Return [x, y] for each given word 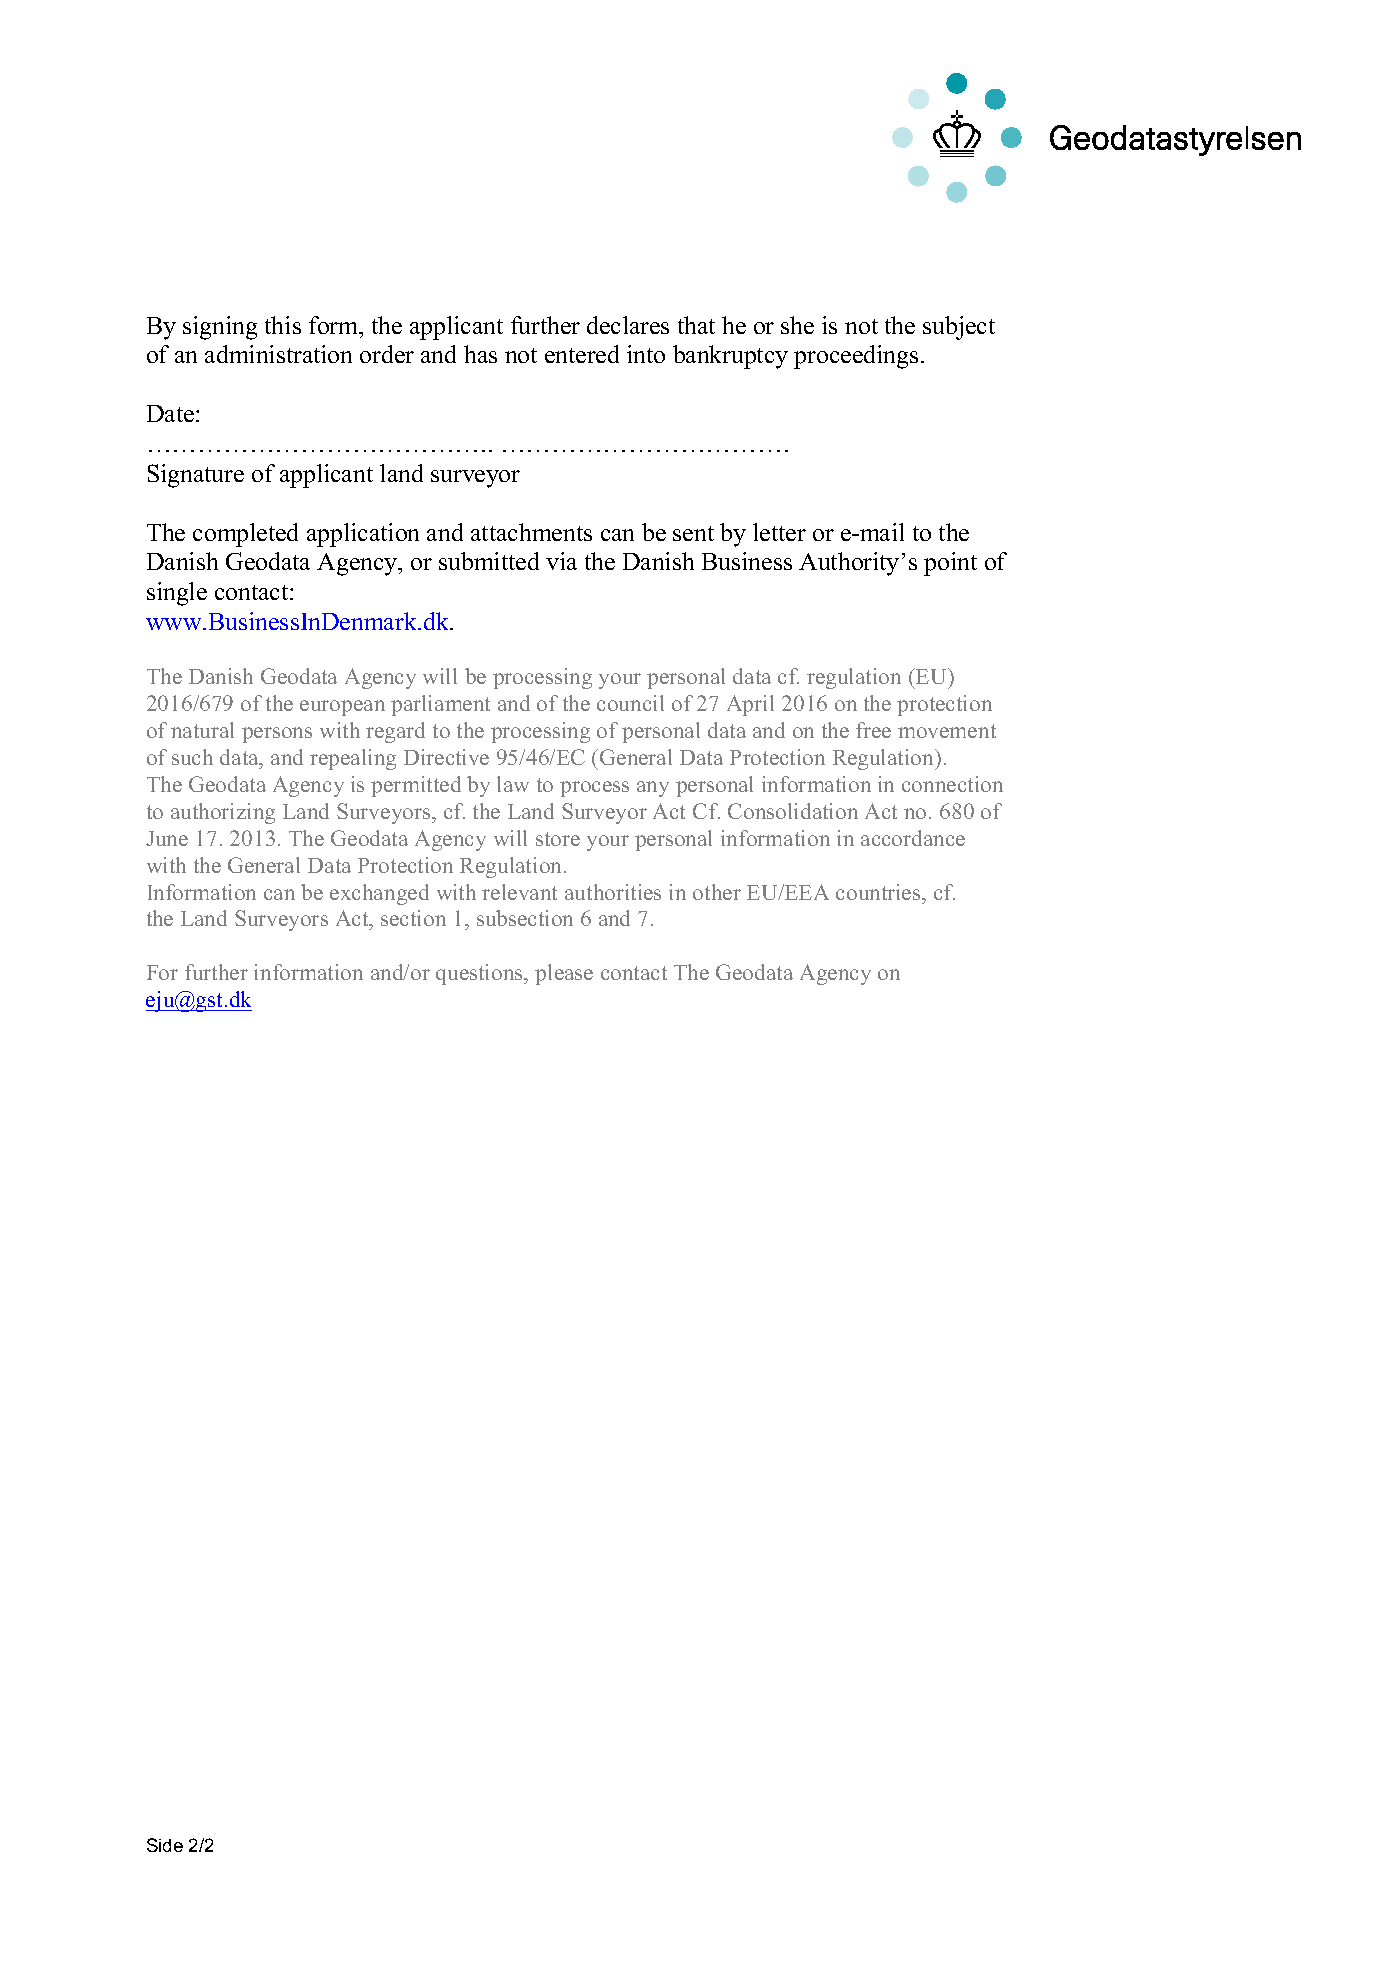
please [564, 974]
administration [278, 354]
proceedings [856, 357]
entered [582, 354]
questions [481, 974]
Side [165, 1845]
